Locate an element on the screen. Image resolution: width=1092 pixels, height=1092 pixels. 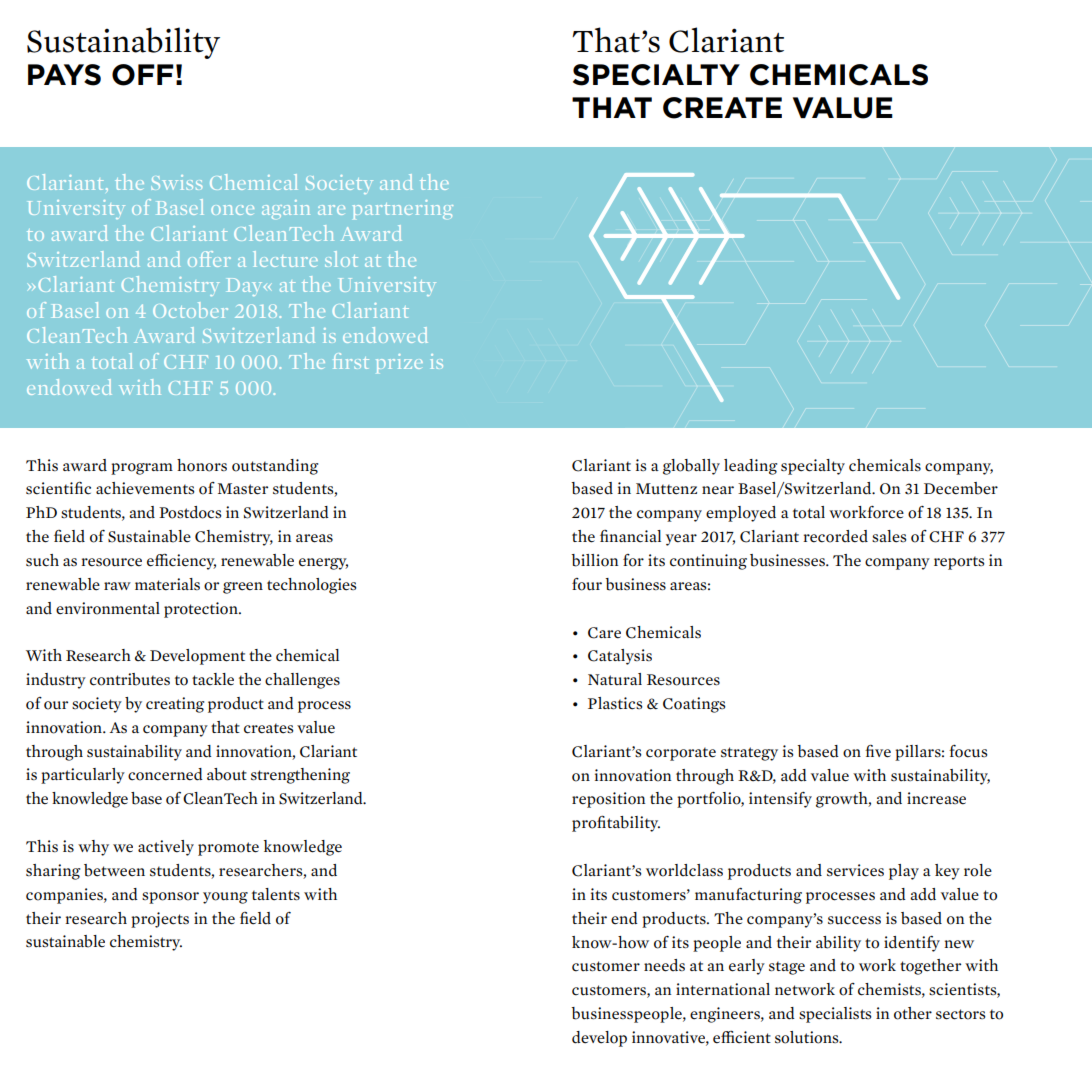
needs is located at coordinates (664, 965).
